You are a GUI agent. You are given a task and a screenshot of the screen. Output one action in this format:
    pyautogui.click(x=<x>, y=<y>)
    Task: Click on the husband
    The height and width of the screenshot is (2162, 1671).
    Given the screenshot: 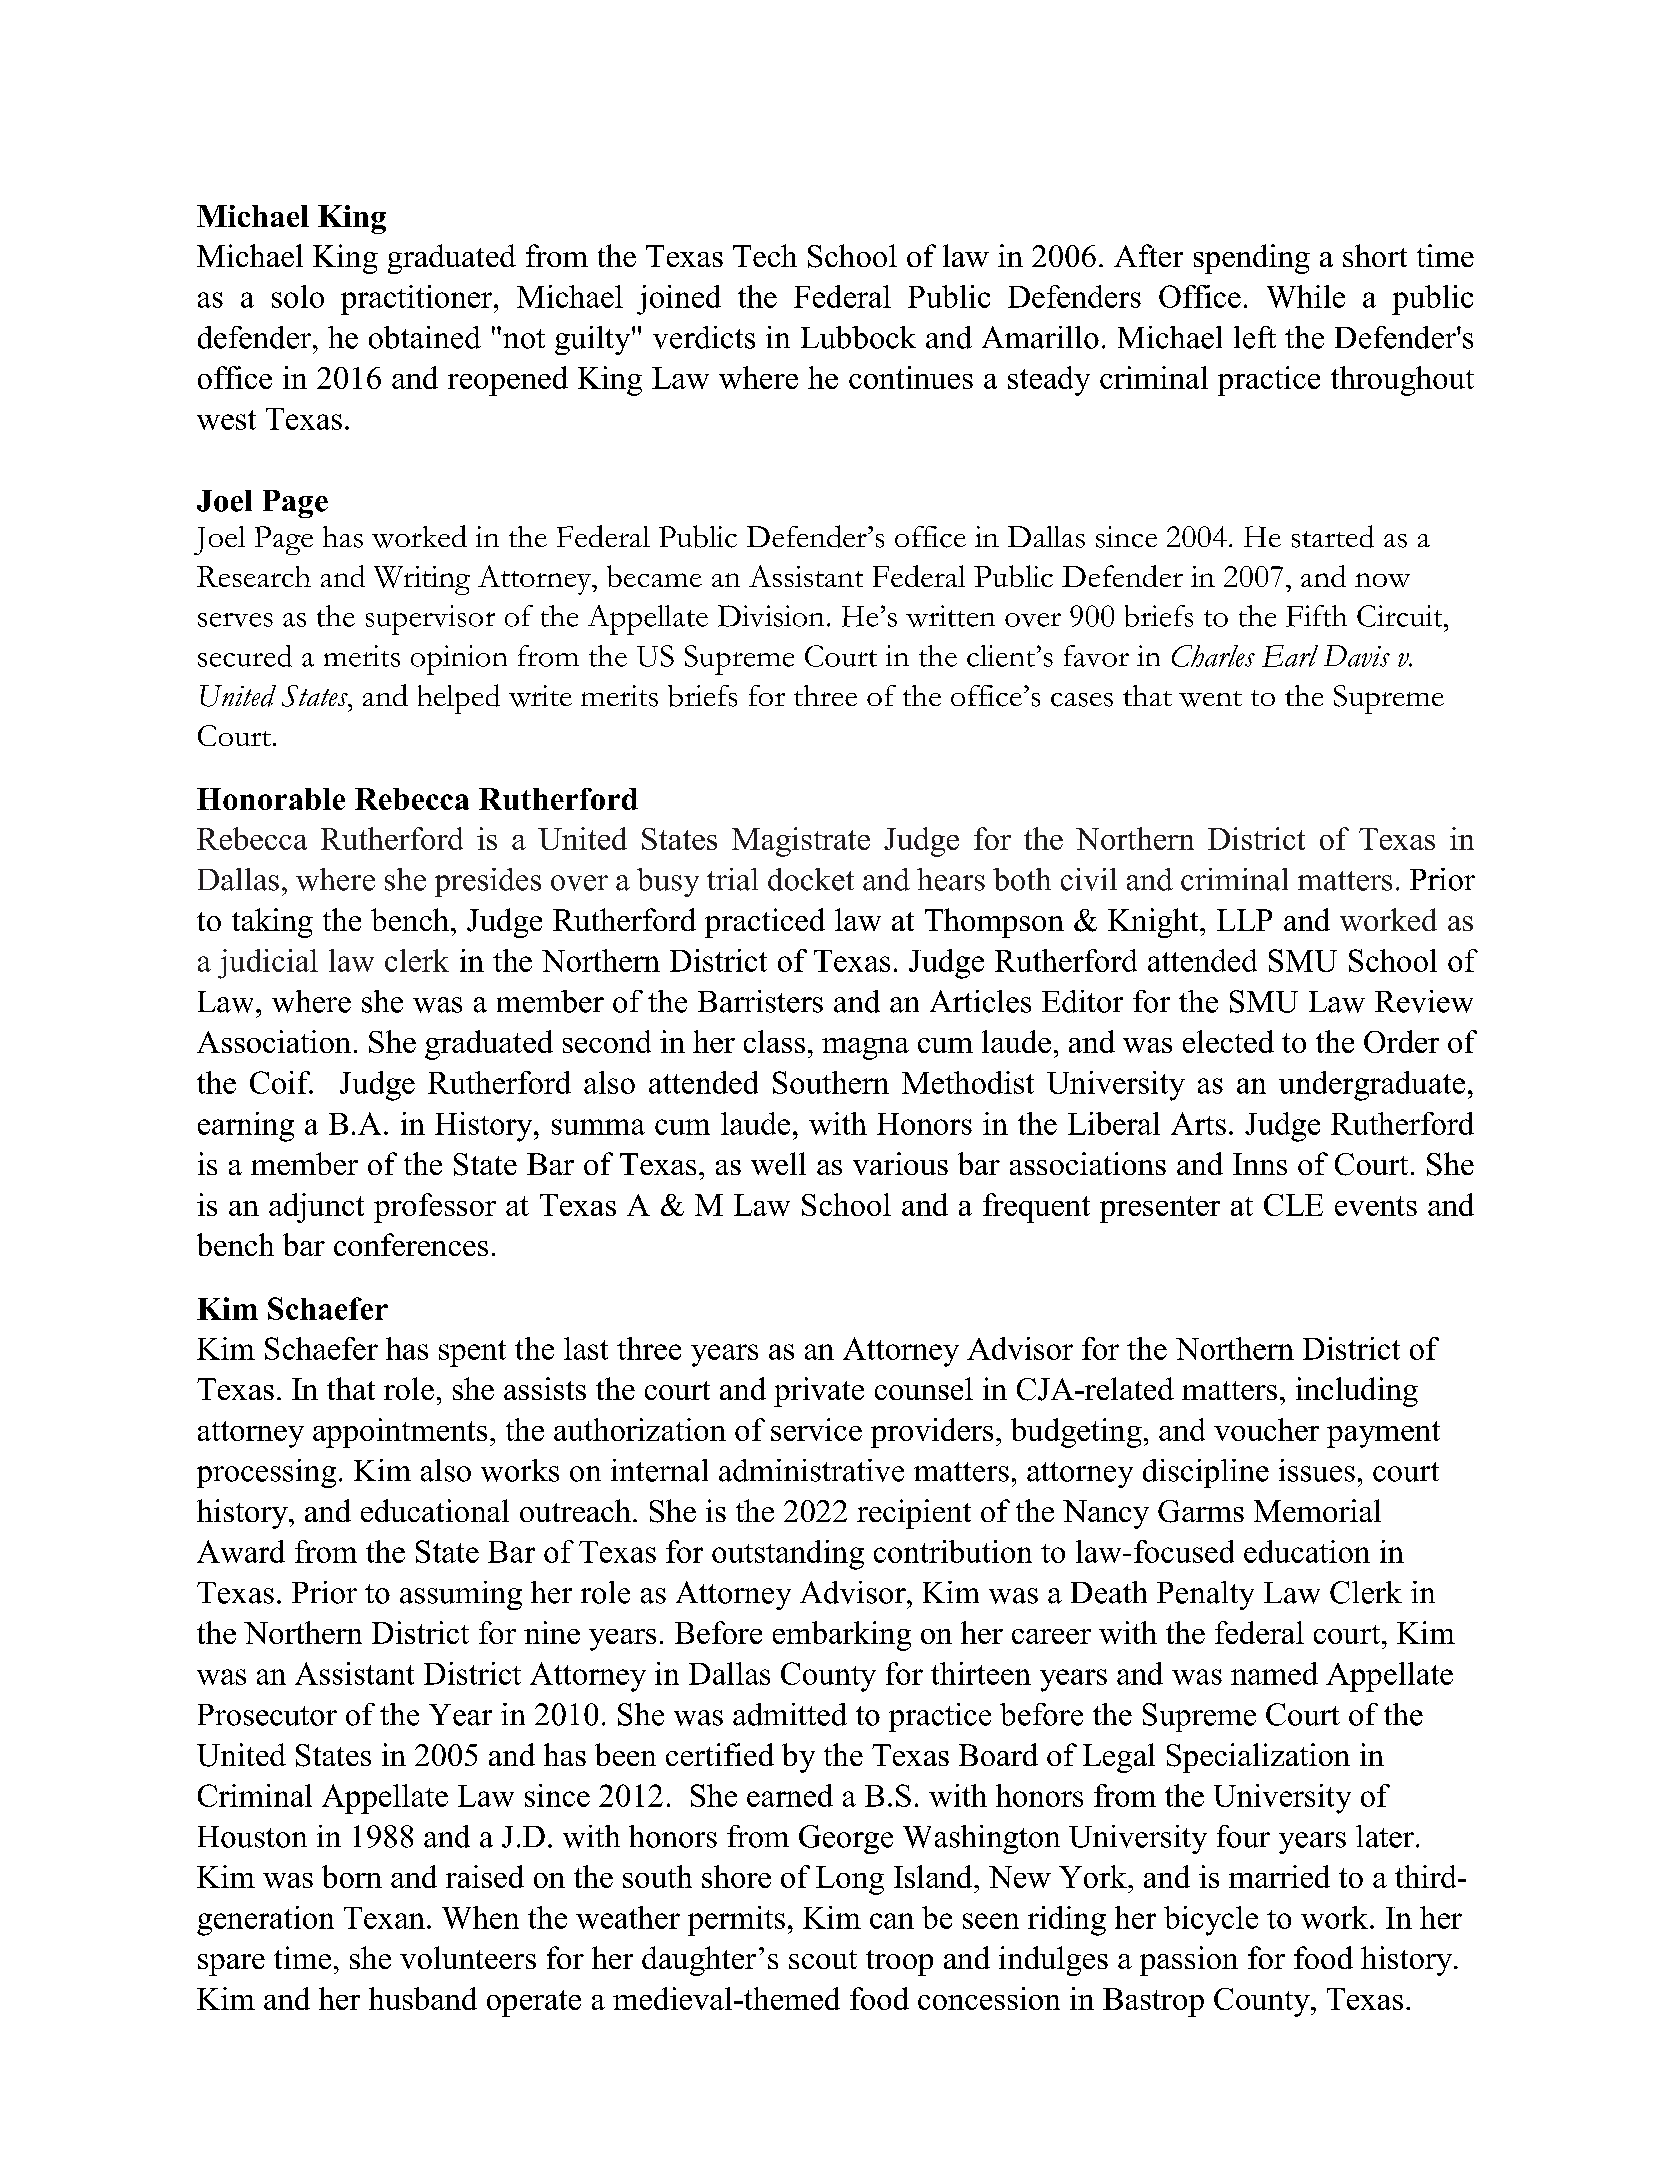 What is the action you would take?
    pyautogui.click(x=423, y=1998)
